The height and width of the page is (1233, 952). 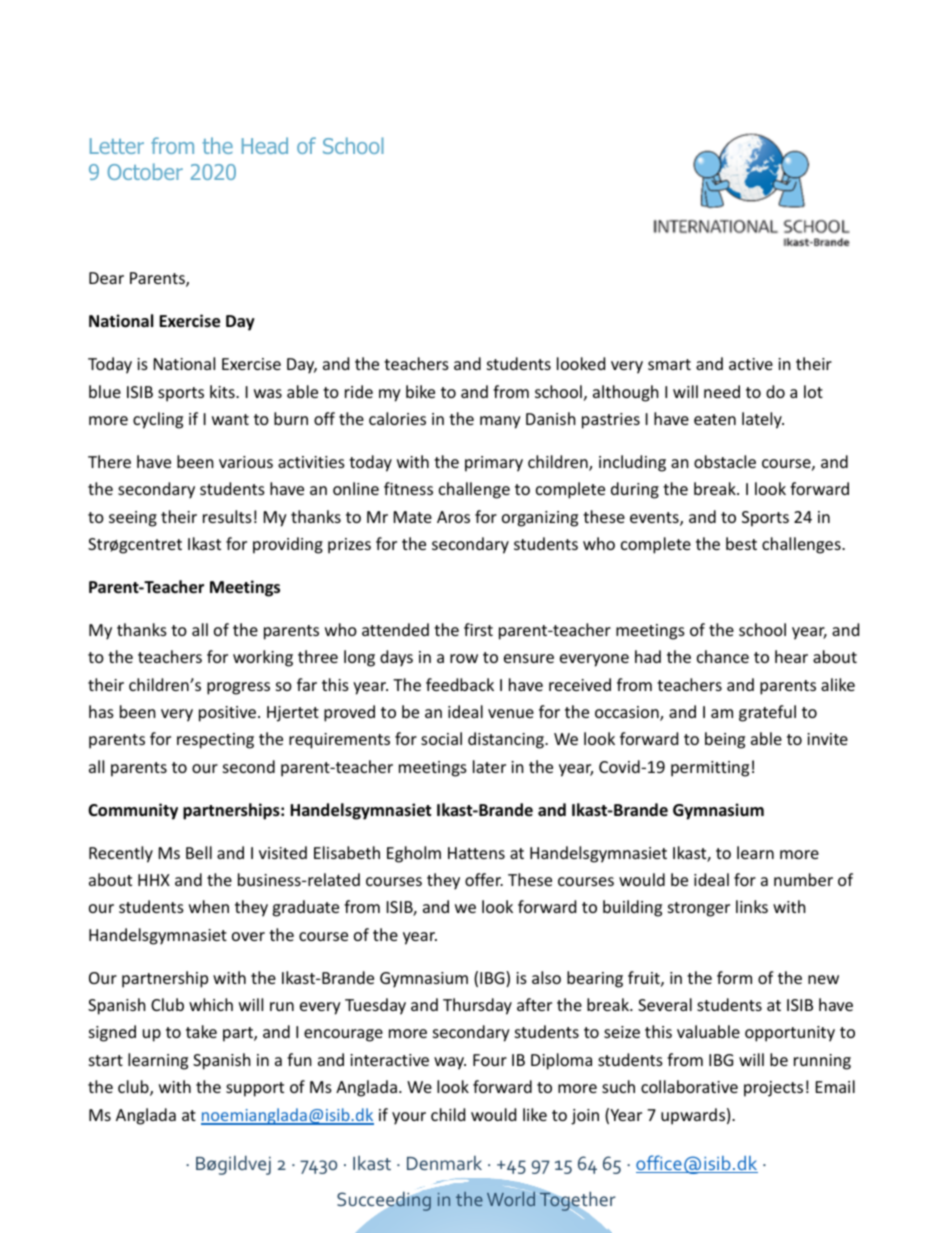 What do you see at coordinates (773, 1089) in the page?
I see `projects` at bounding box center [773, 1089].
